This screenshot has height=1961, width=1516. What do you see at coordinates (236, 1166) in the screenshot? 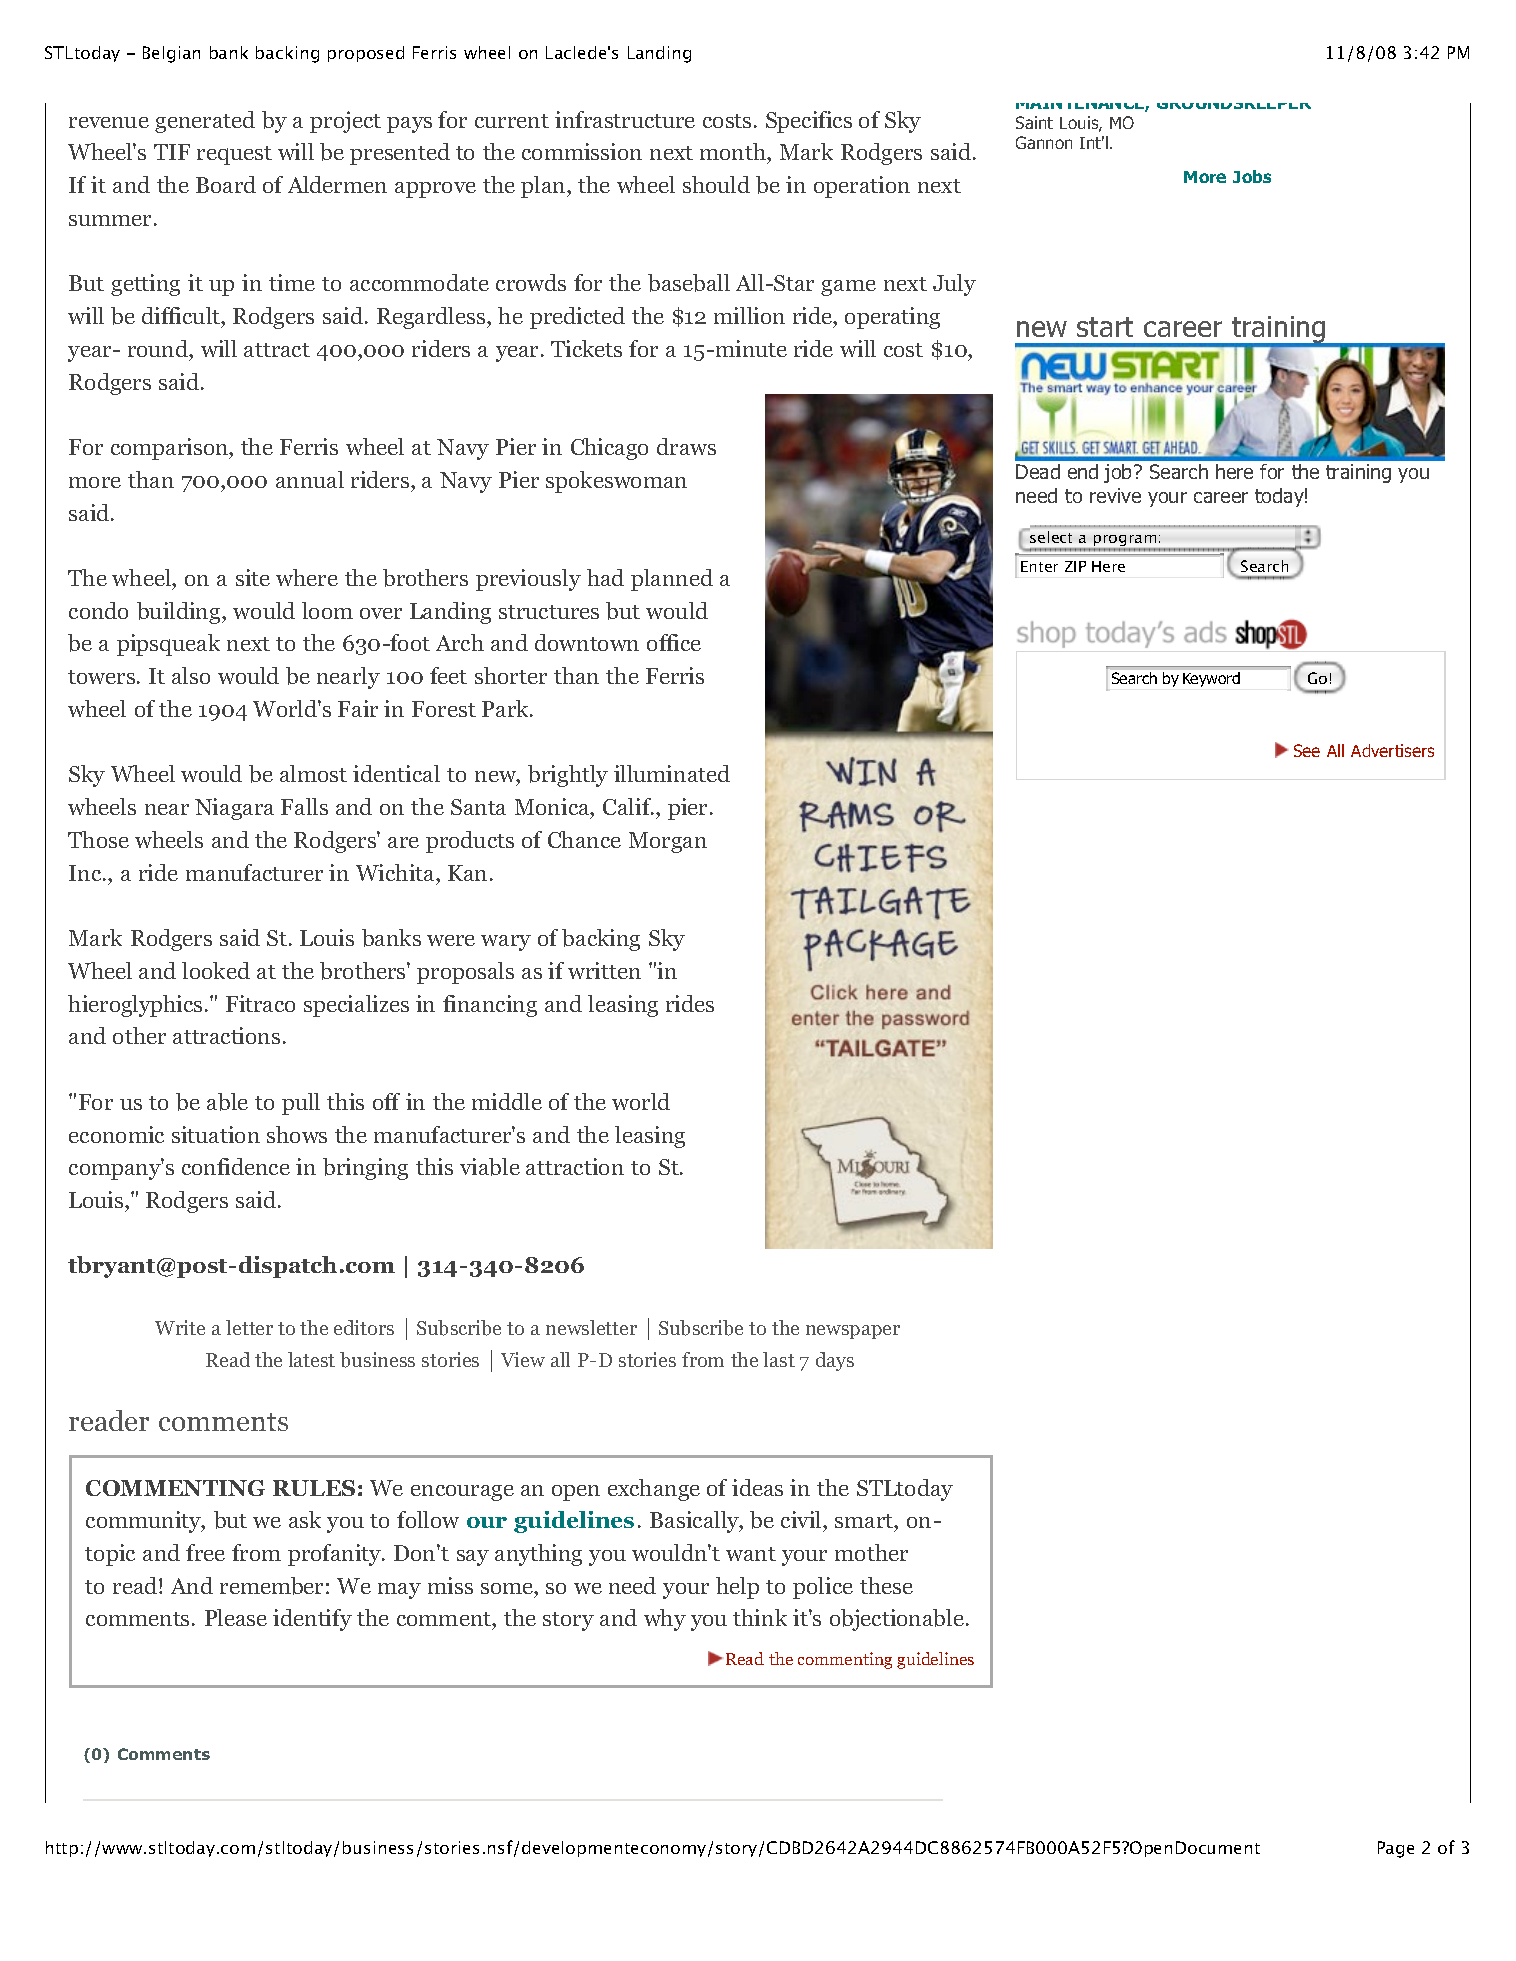
I see `confidence` at bounding box center [236, 1166].
